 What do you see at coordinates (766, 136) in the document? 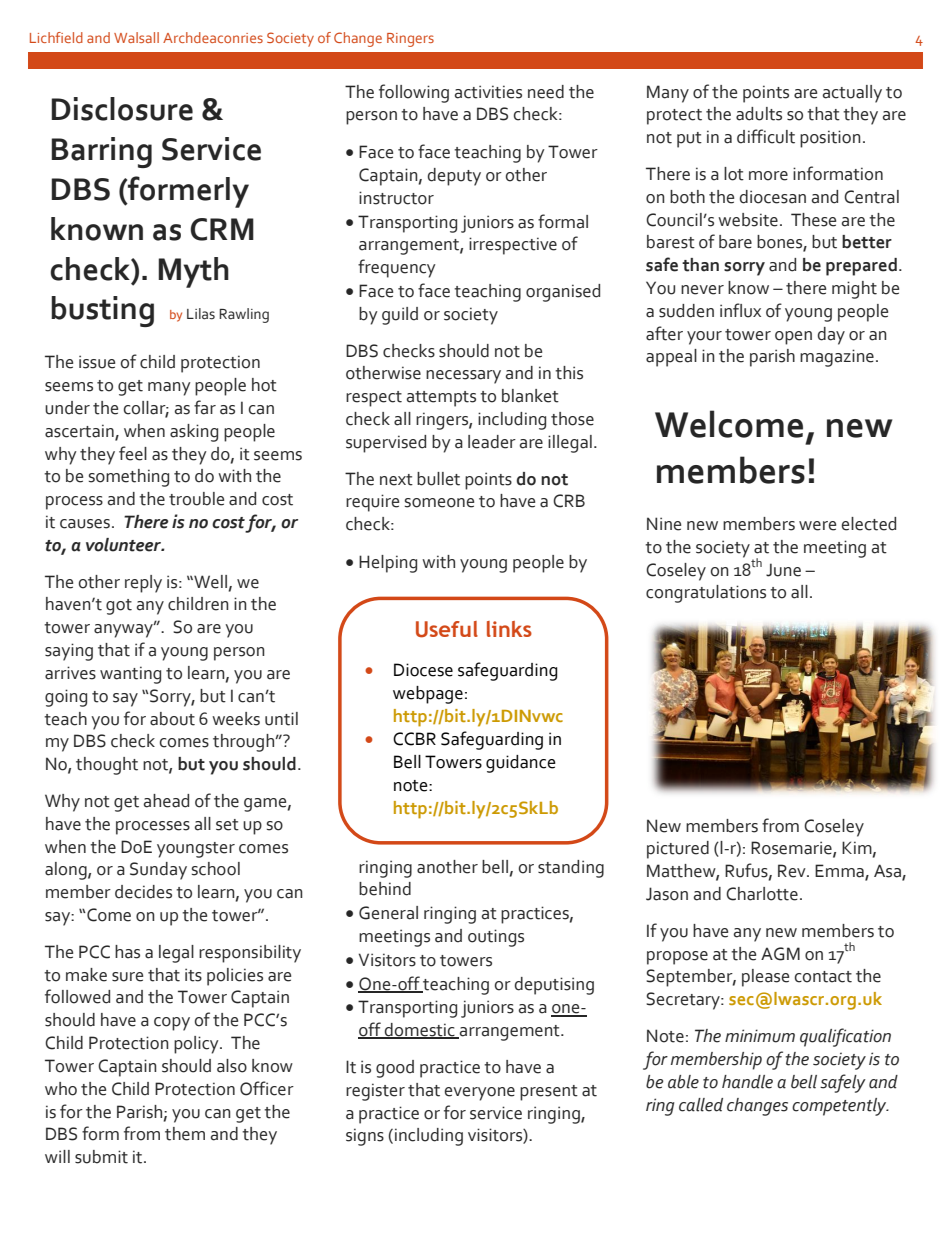
I see `difficult` at bounding box center [766, 136].
